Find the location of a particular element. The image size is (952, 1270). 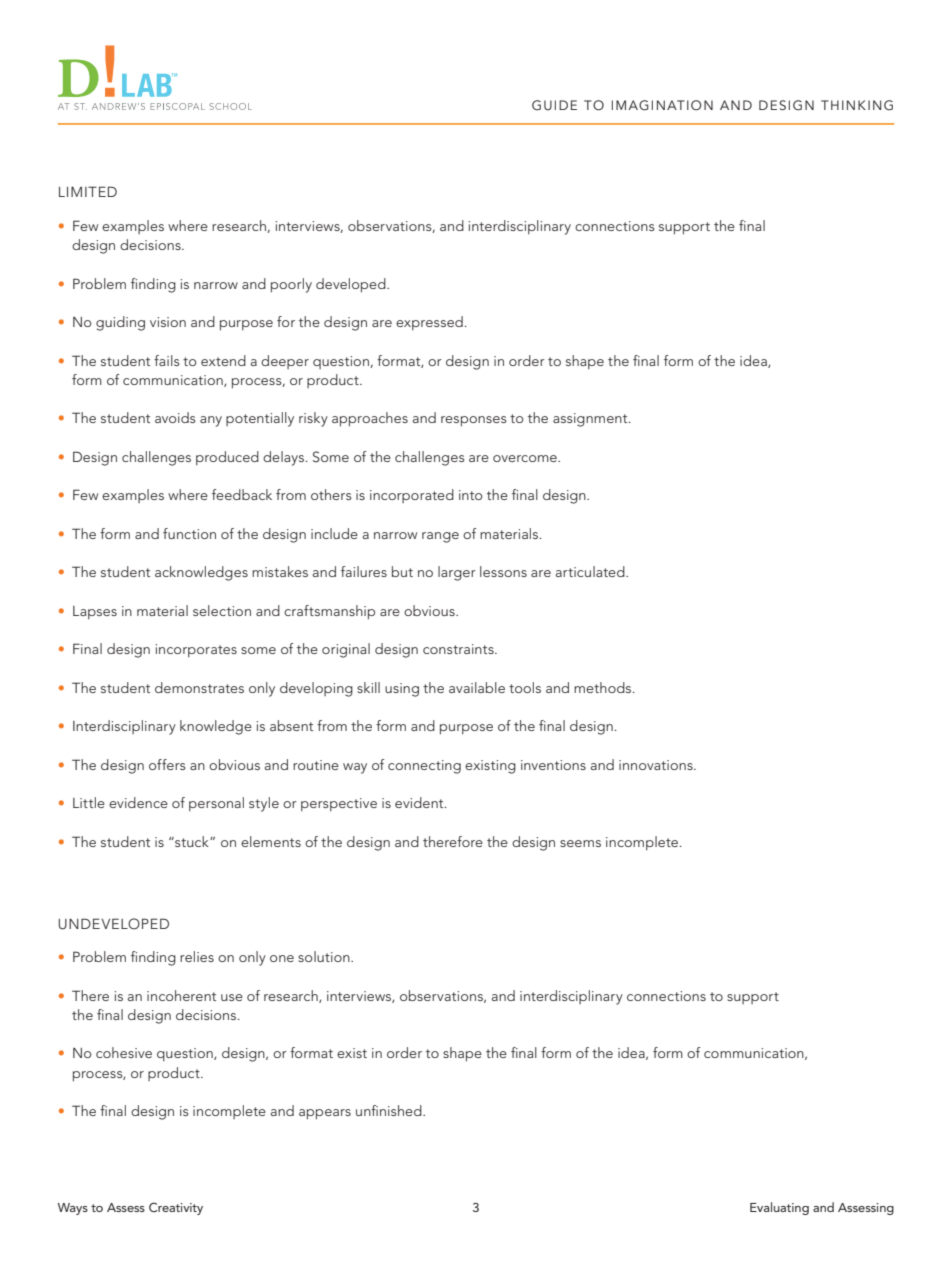

GUIDE is located at coordinates (554, 105).
